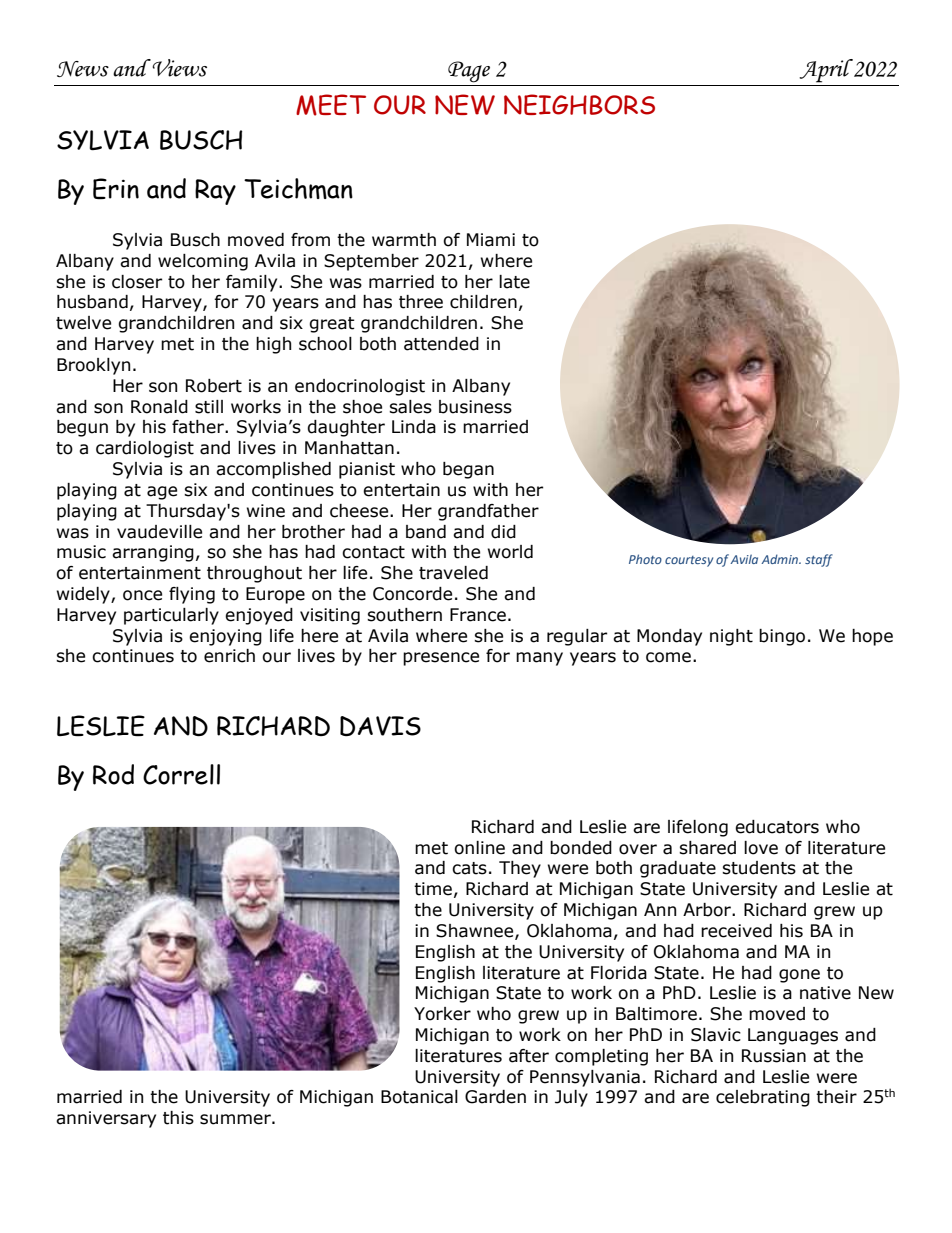 This screenshot has width=952, height=1233. What do you see at coordinates (179, 68) in the screenshot?
I see `Views` at bounding box center [179, 68].
